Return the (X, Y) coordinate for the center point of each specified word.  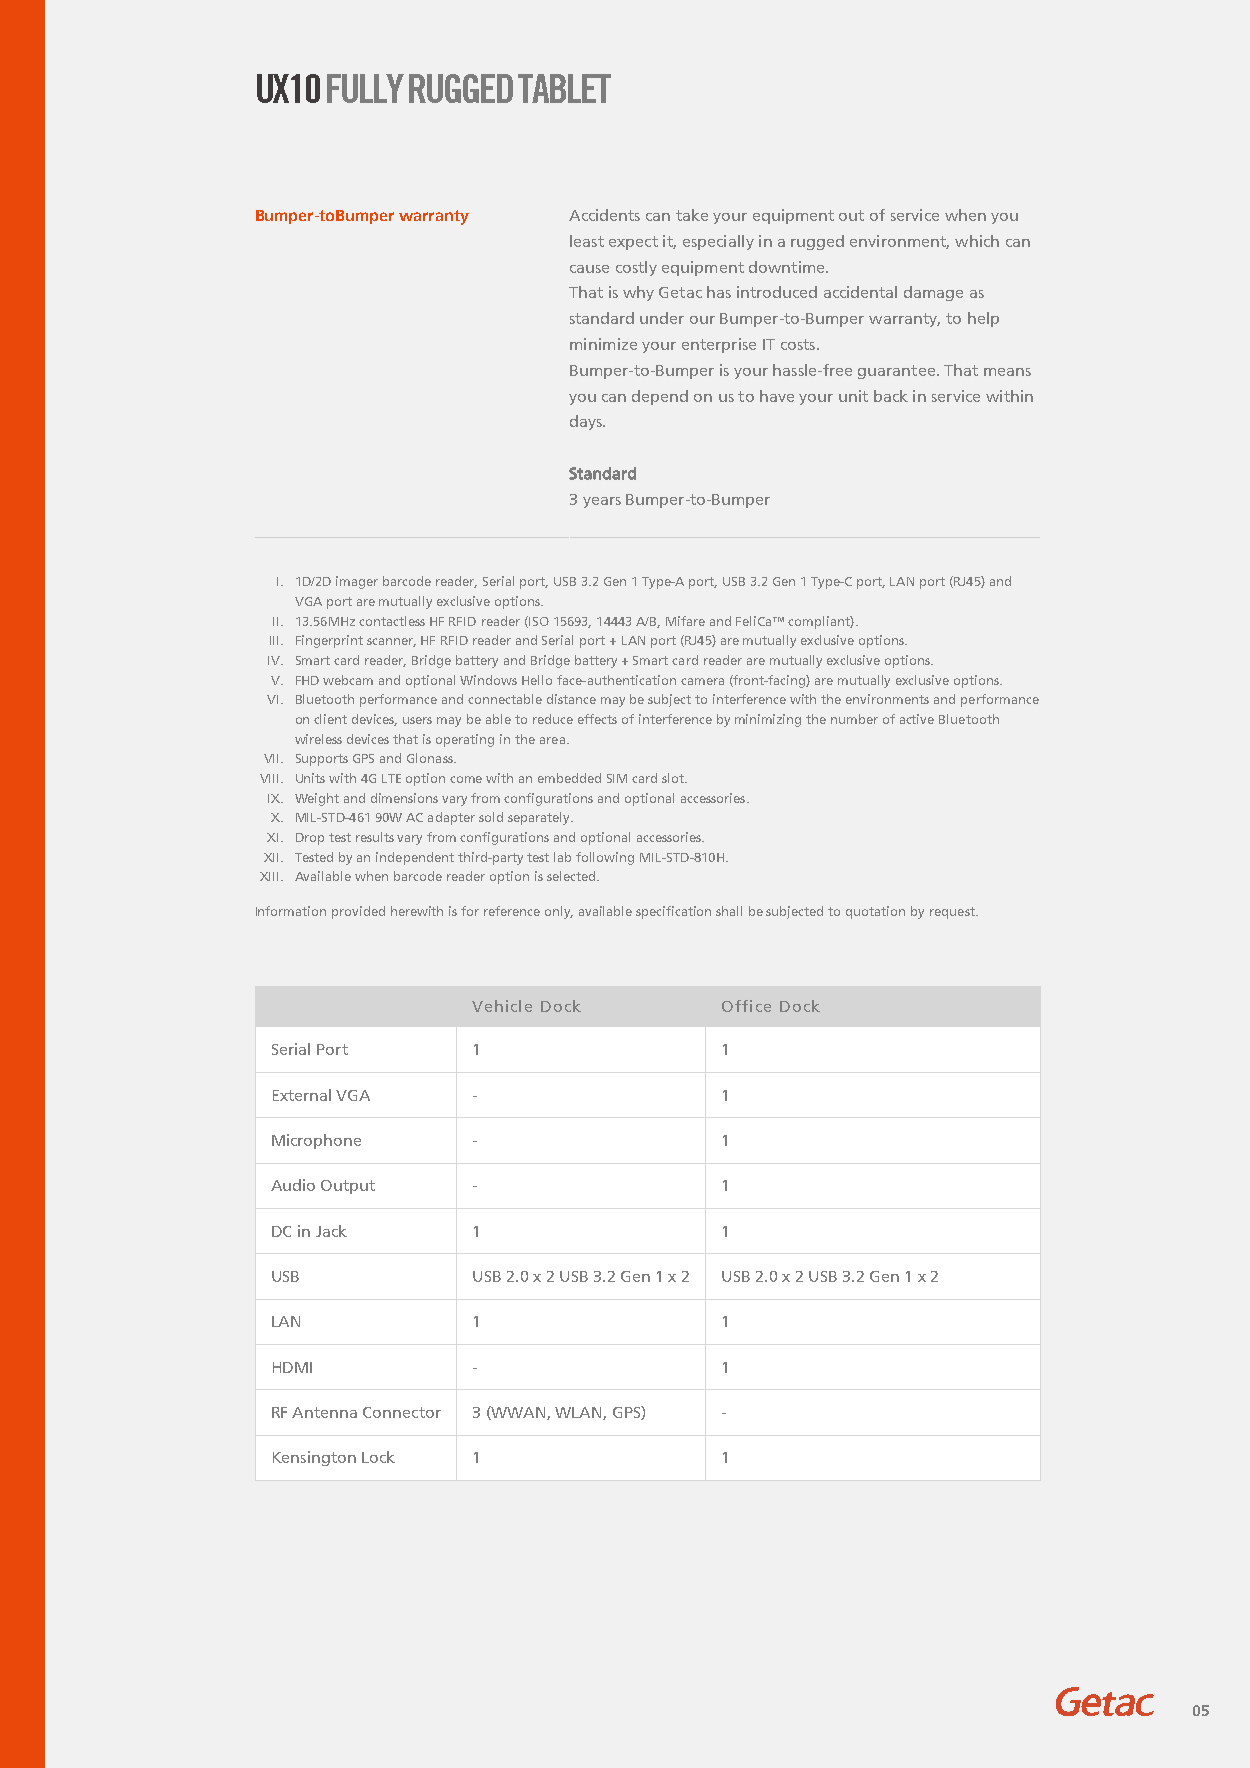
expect (633, 243)
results (375, 837)
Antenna (324, 1412)
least (587, 241)
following (605, 858)
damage (933, 293)
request (953, 913)
